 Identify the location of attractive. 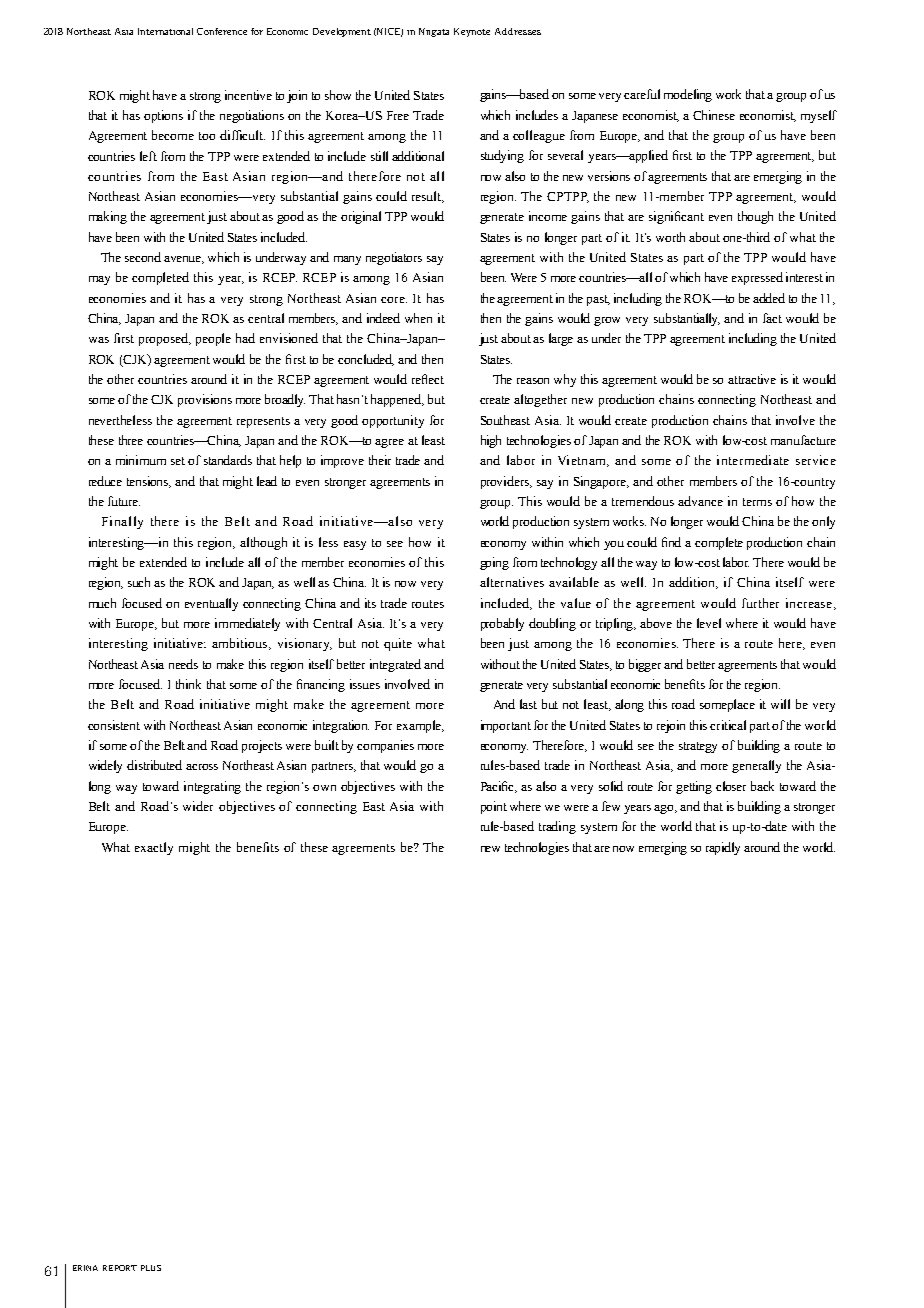
(752, 379).
